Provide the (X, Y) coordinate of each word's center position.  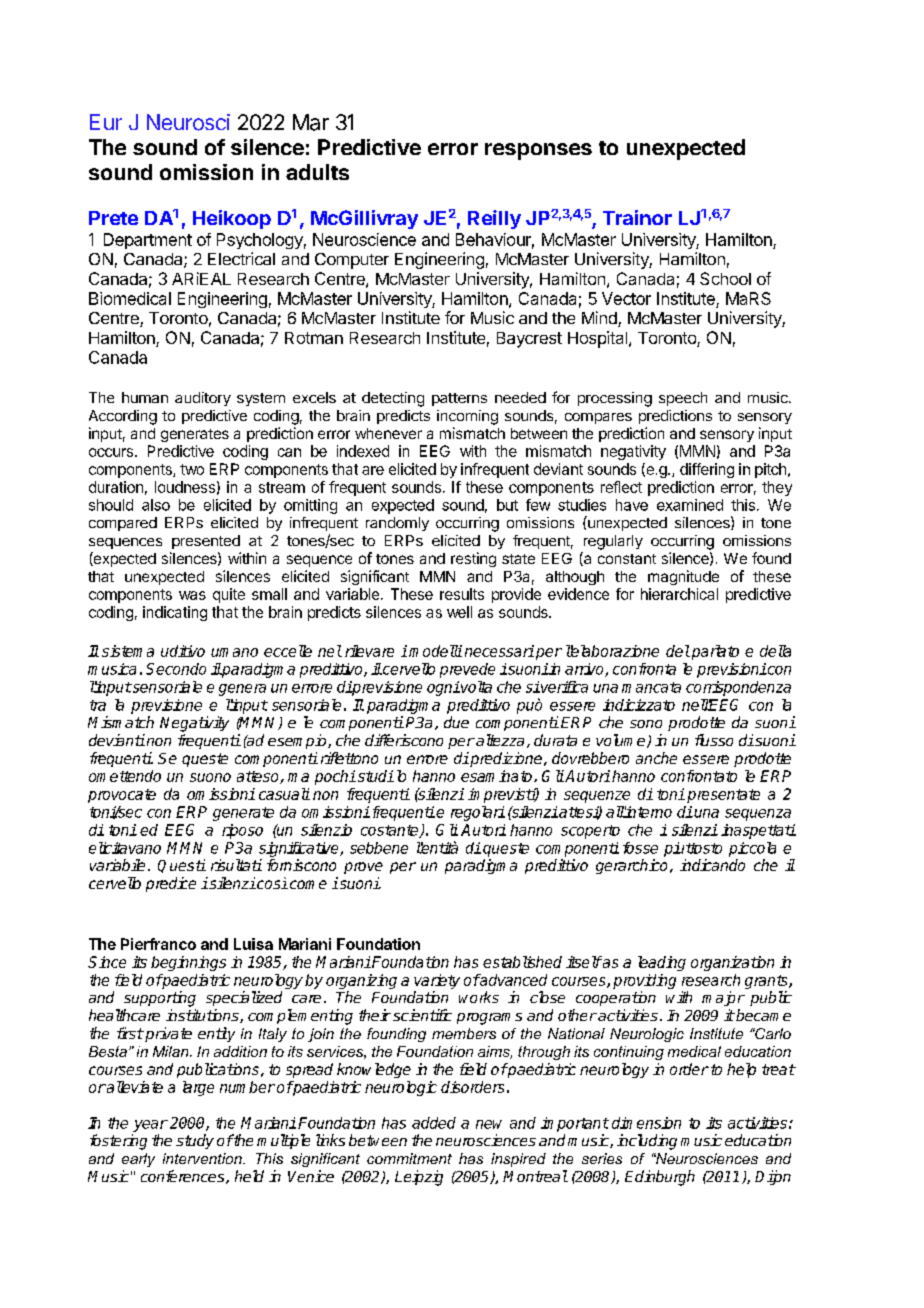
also (156, 505)
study (195, 1141)
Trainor (637, 217)
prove (363, 868)
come (308, 884)
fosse (640, 848)
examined (690, 505)
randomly (397, 524)
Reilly (494, 219)
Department (148, 241)
